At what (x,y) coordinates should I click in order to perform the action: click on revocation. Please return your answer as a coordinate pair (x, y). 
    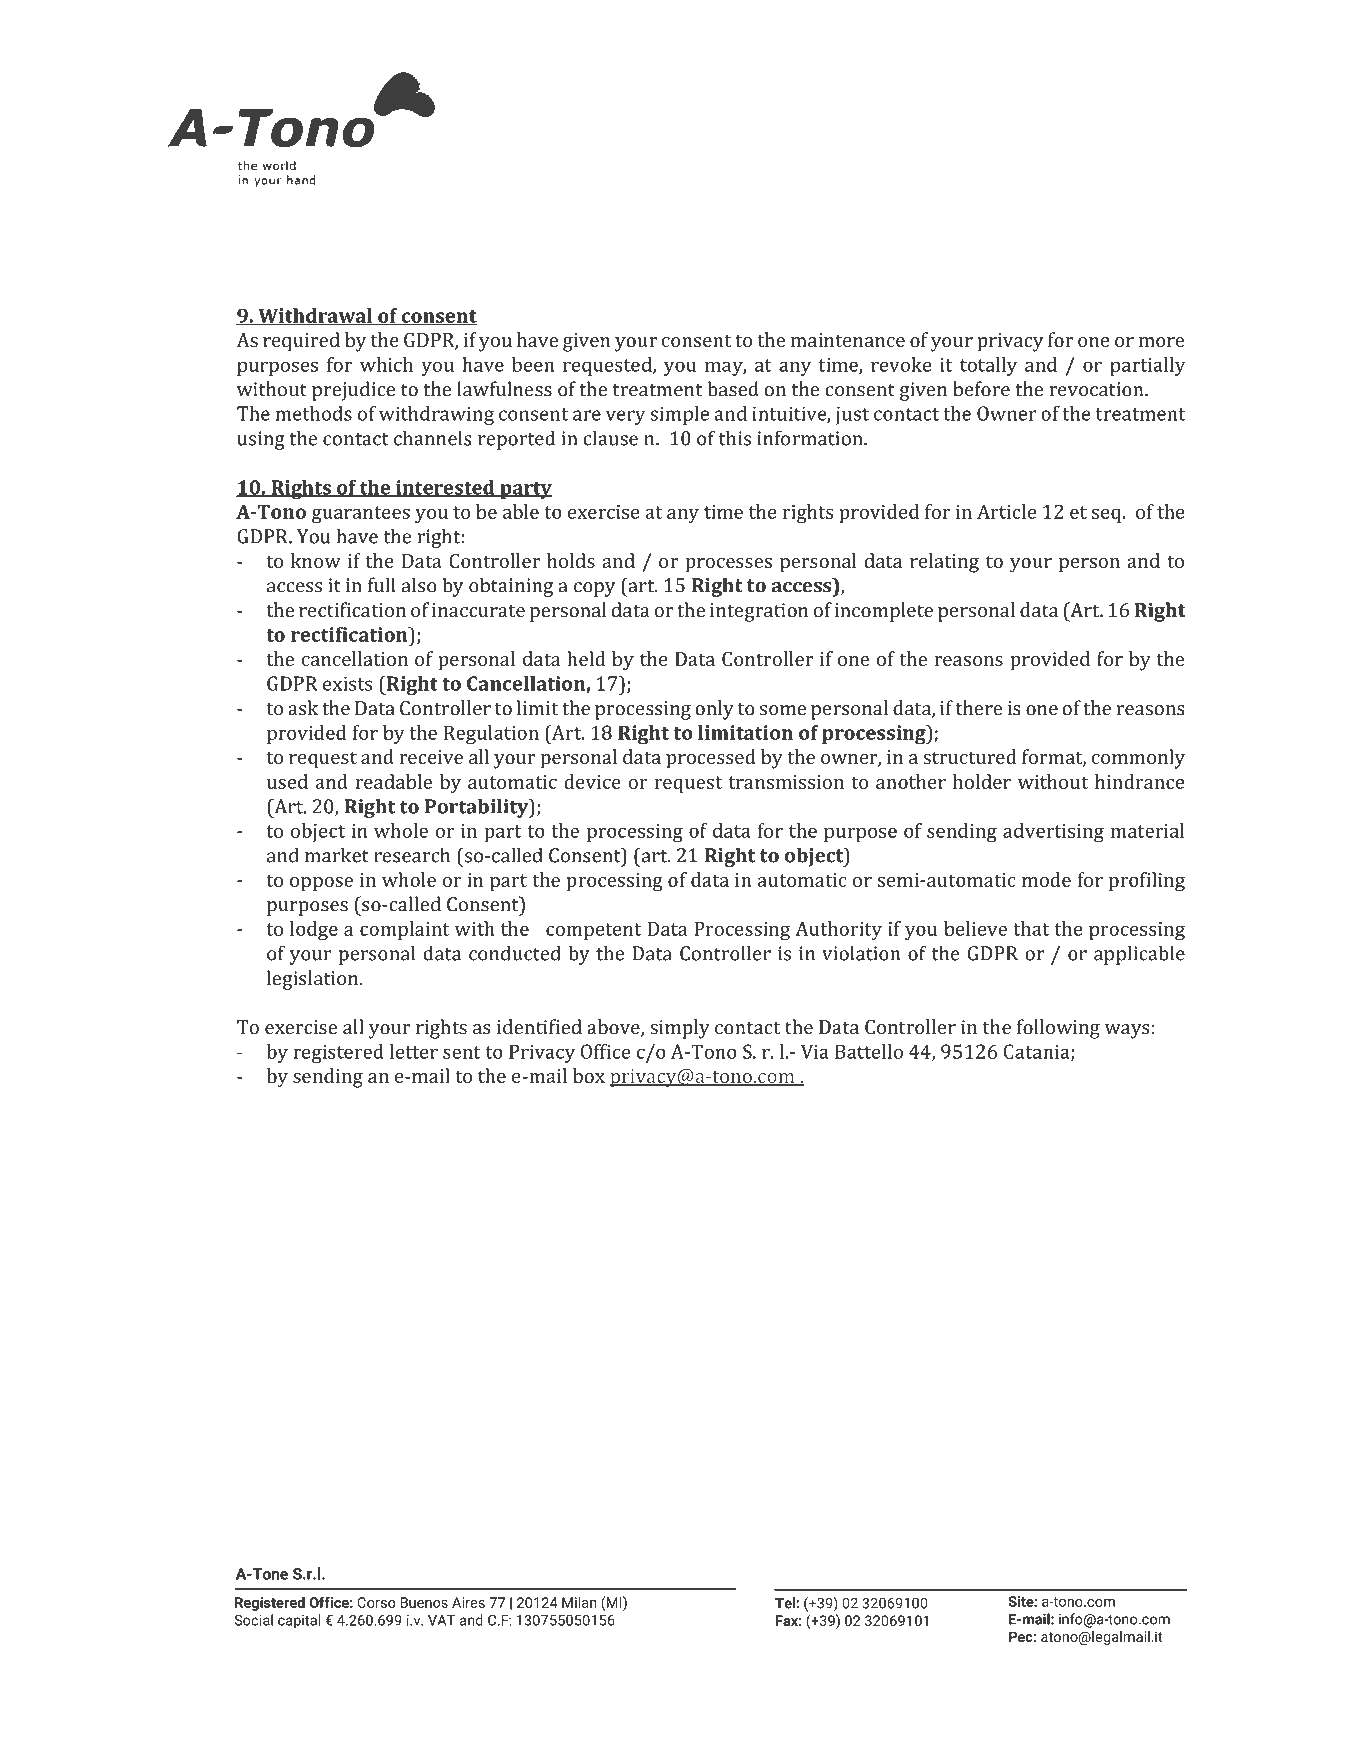
    Looking at the image, I should click on (1097, 389).
